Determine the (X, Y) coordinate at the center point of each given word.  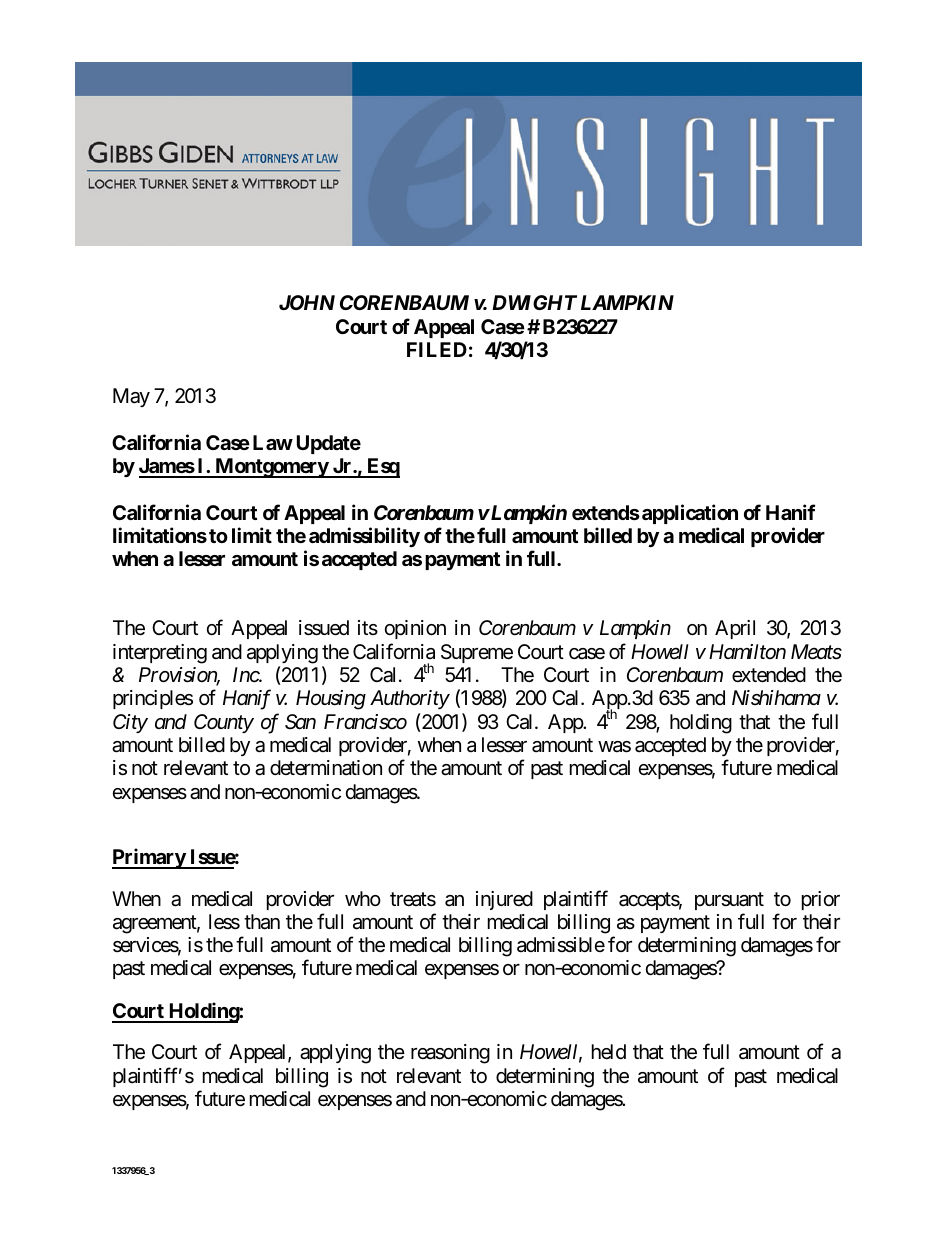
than (262, 922)
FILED (437, 349)
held (609, 1051)
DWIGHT (534, 302)
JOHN (307, 302)
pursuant (729, 901)
